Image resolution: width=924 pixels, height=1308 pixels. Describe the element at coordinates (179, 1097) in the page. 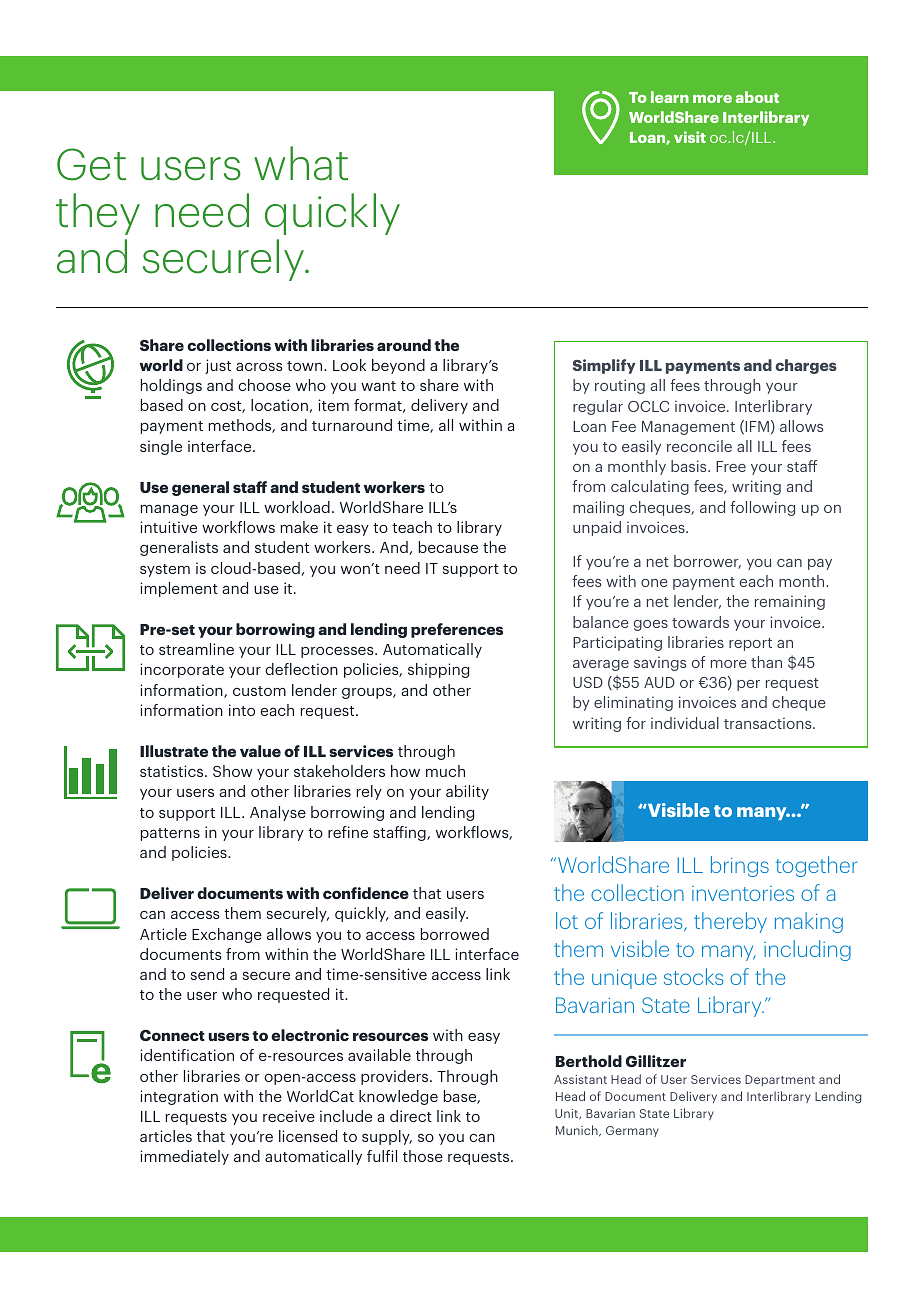

I see `integration` at that location.
